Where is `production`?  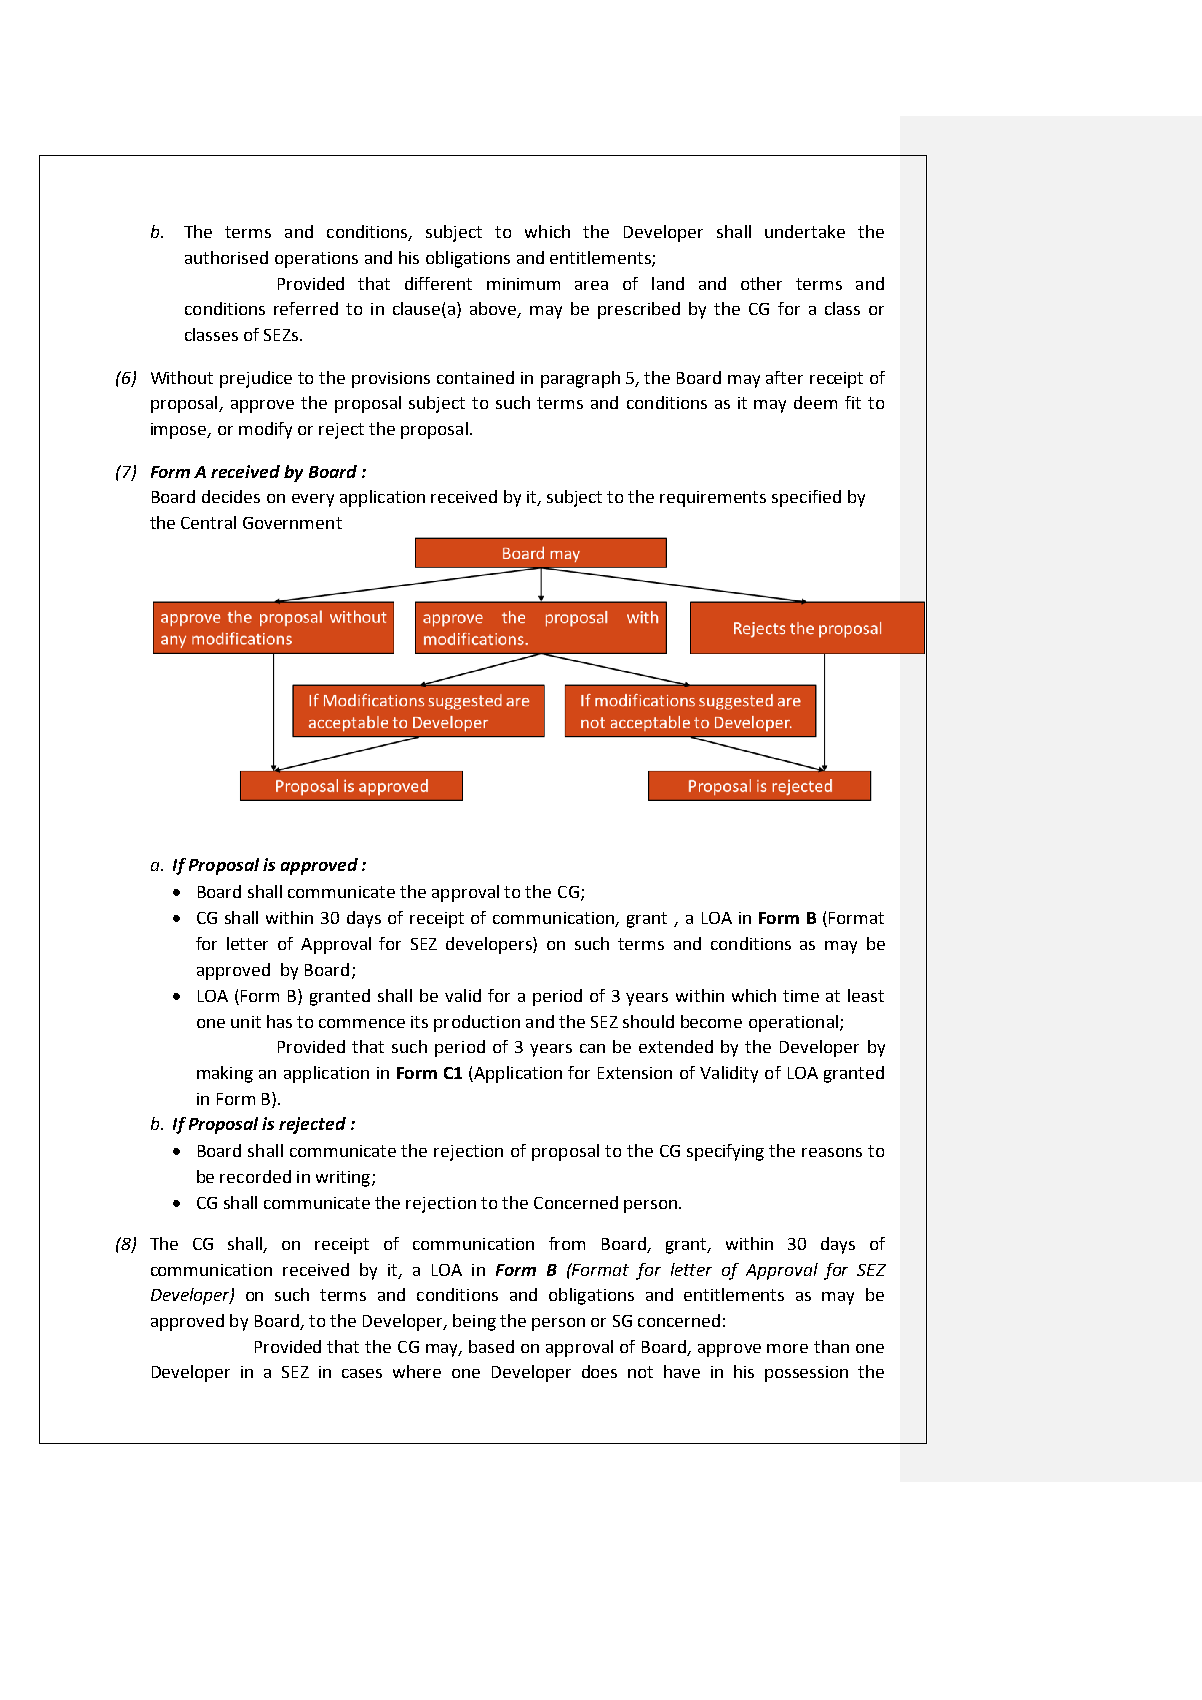 production is located at coordinates (477, 1023).
